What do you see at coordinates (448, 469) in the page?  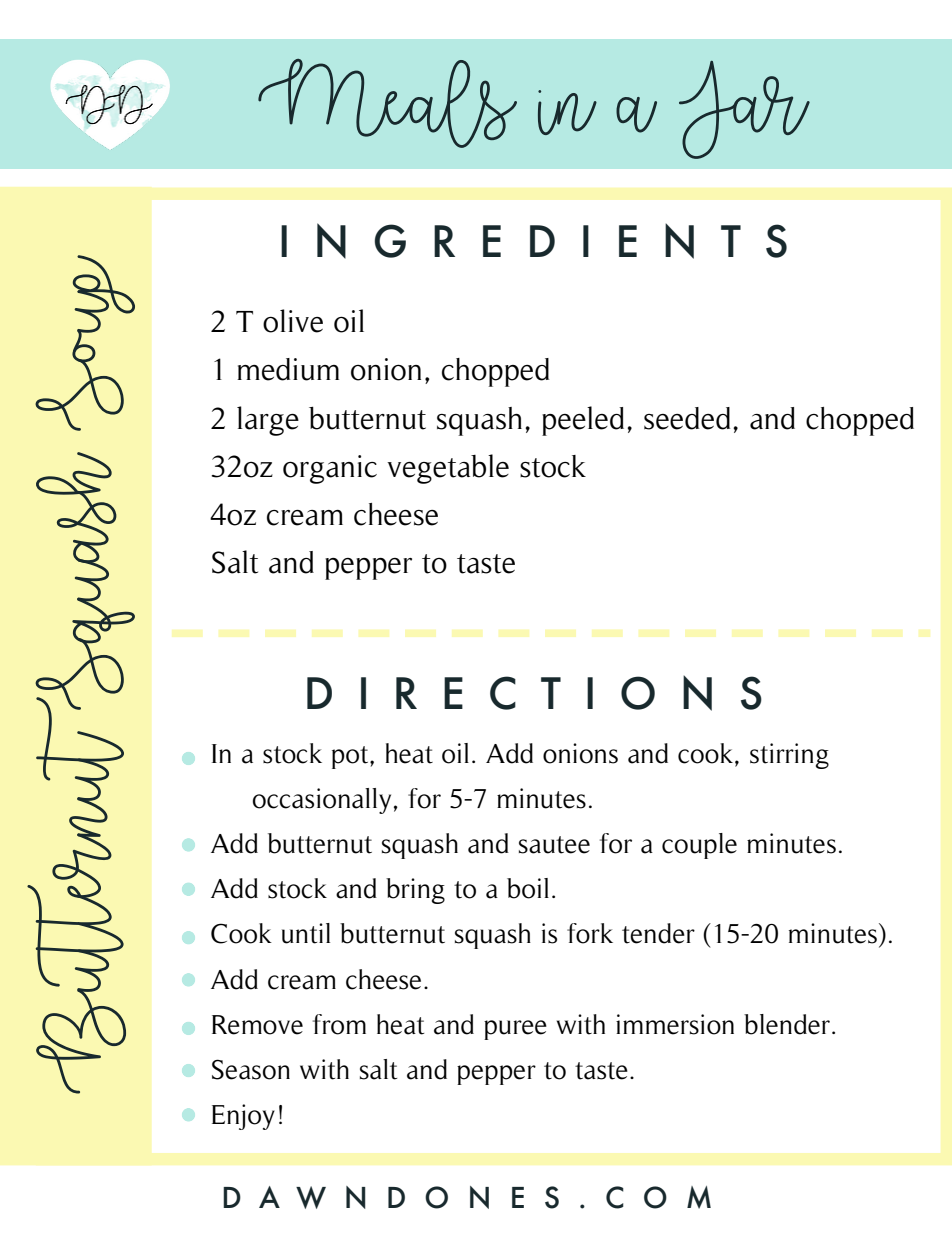 I see `vegetable` at bounding box center [448, 469].
